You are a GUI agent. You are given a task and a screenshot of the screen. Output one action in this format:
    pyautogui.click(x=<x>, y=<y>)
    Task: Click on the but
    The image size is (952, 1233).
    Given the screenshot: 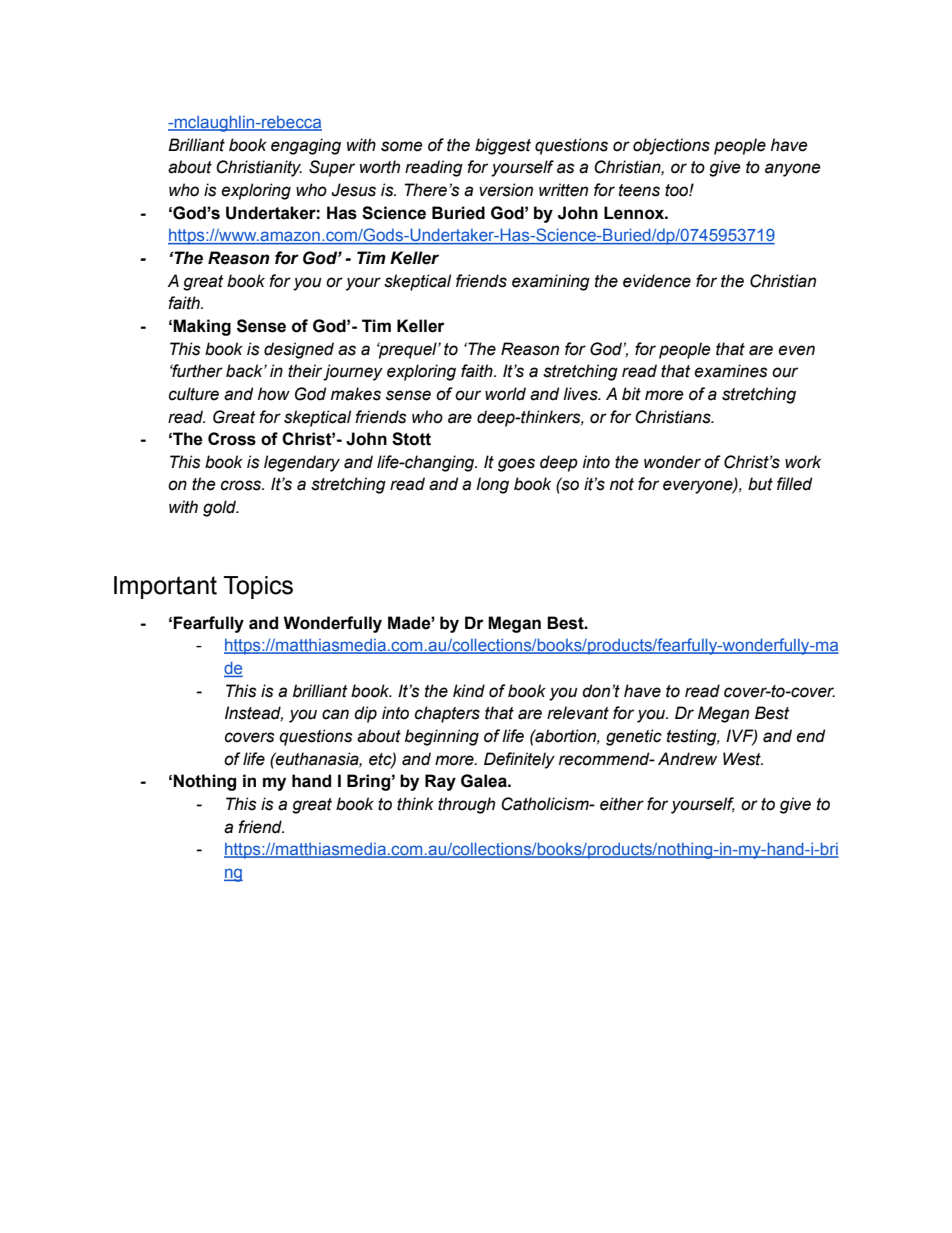 What is the action you would take?
    pyautogui.click(x=760, y=484)
